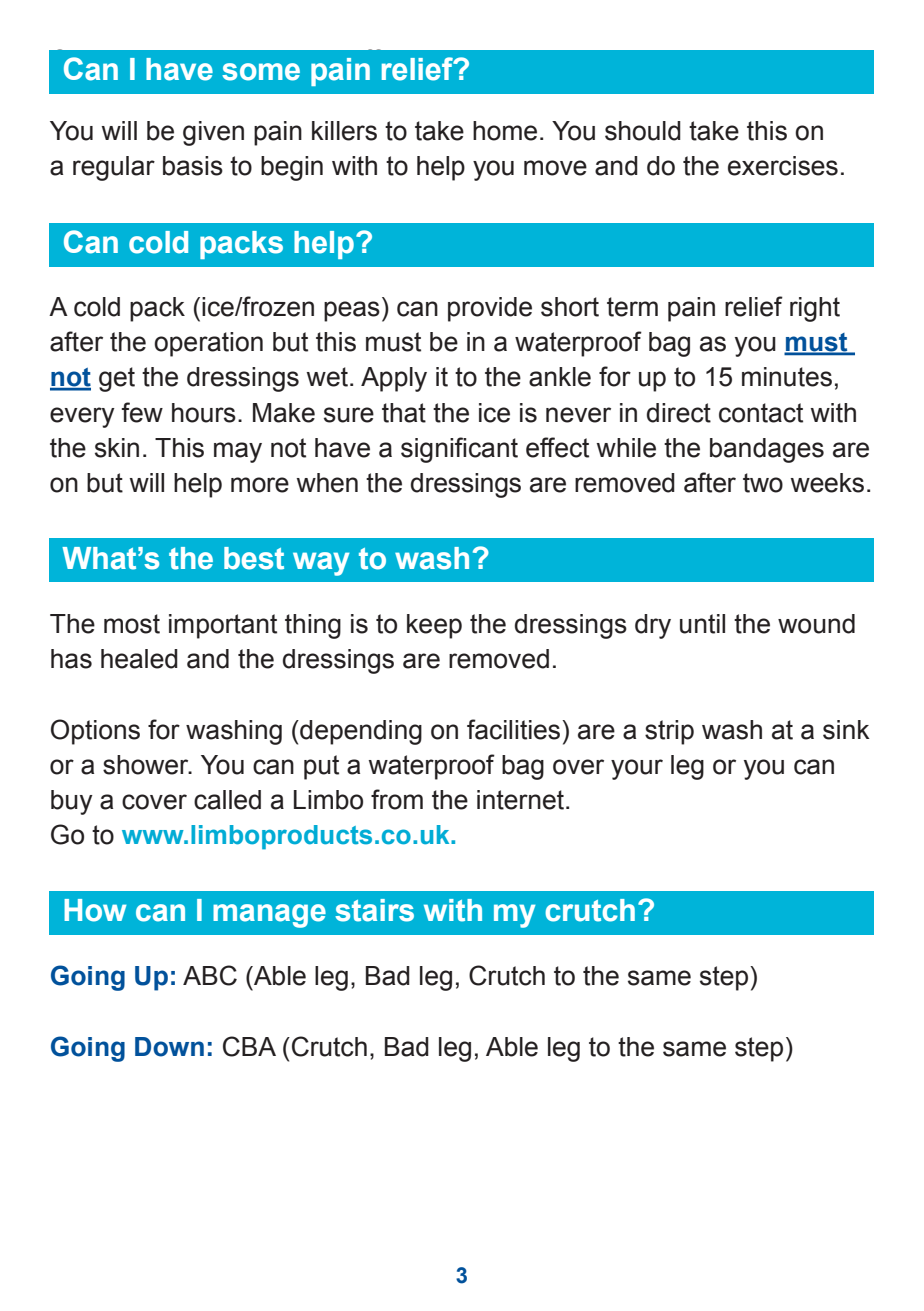 Image resolution: width=924 pixels, height=1311 pixels. What do you see at coordinates (394, 379) in the document?
I see `Apply` at bounding box center [394, 379].
